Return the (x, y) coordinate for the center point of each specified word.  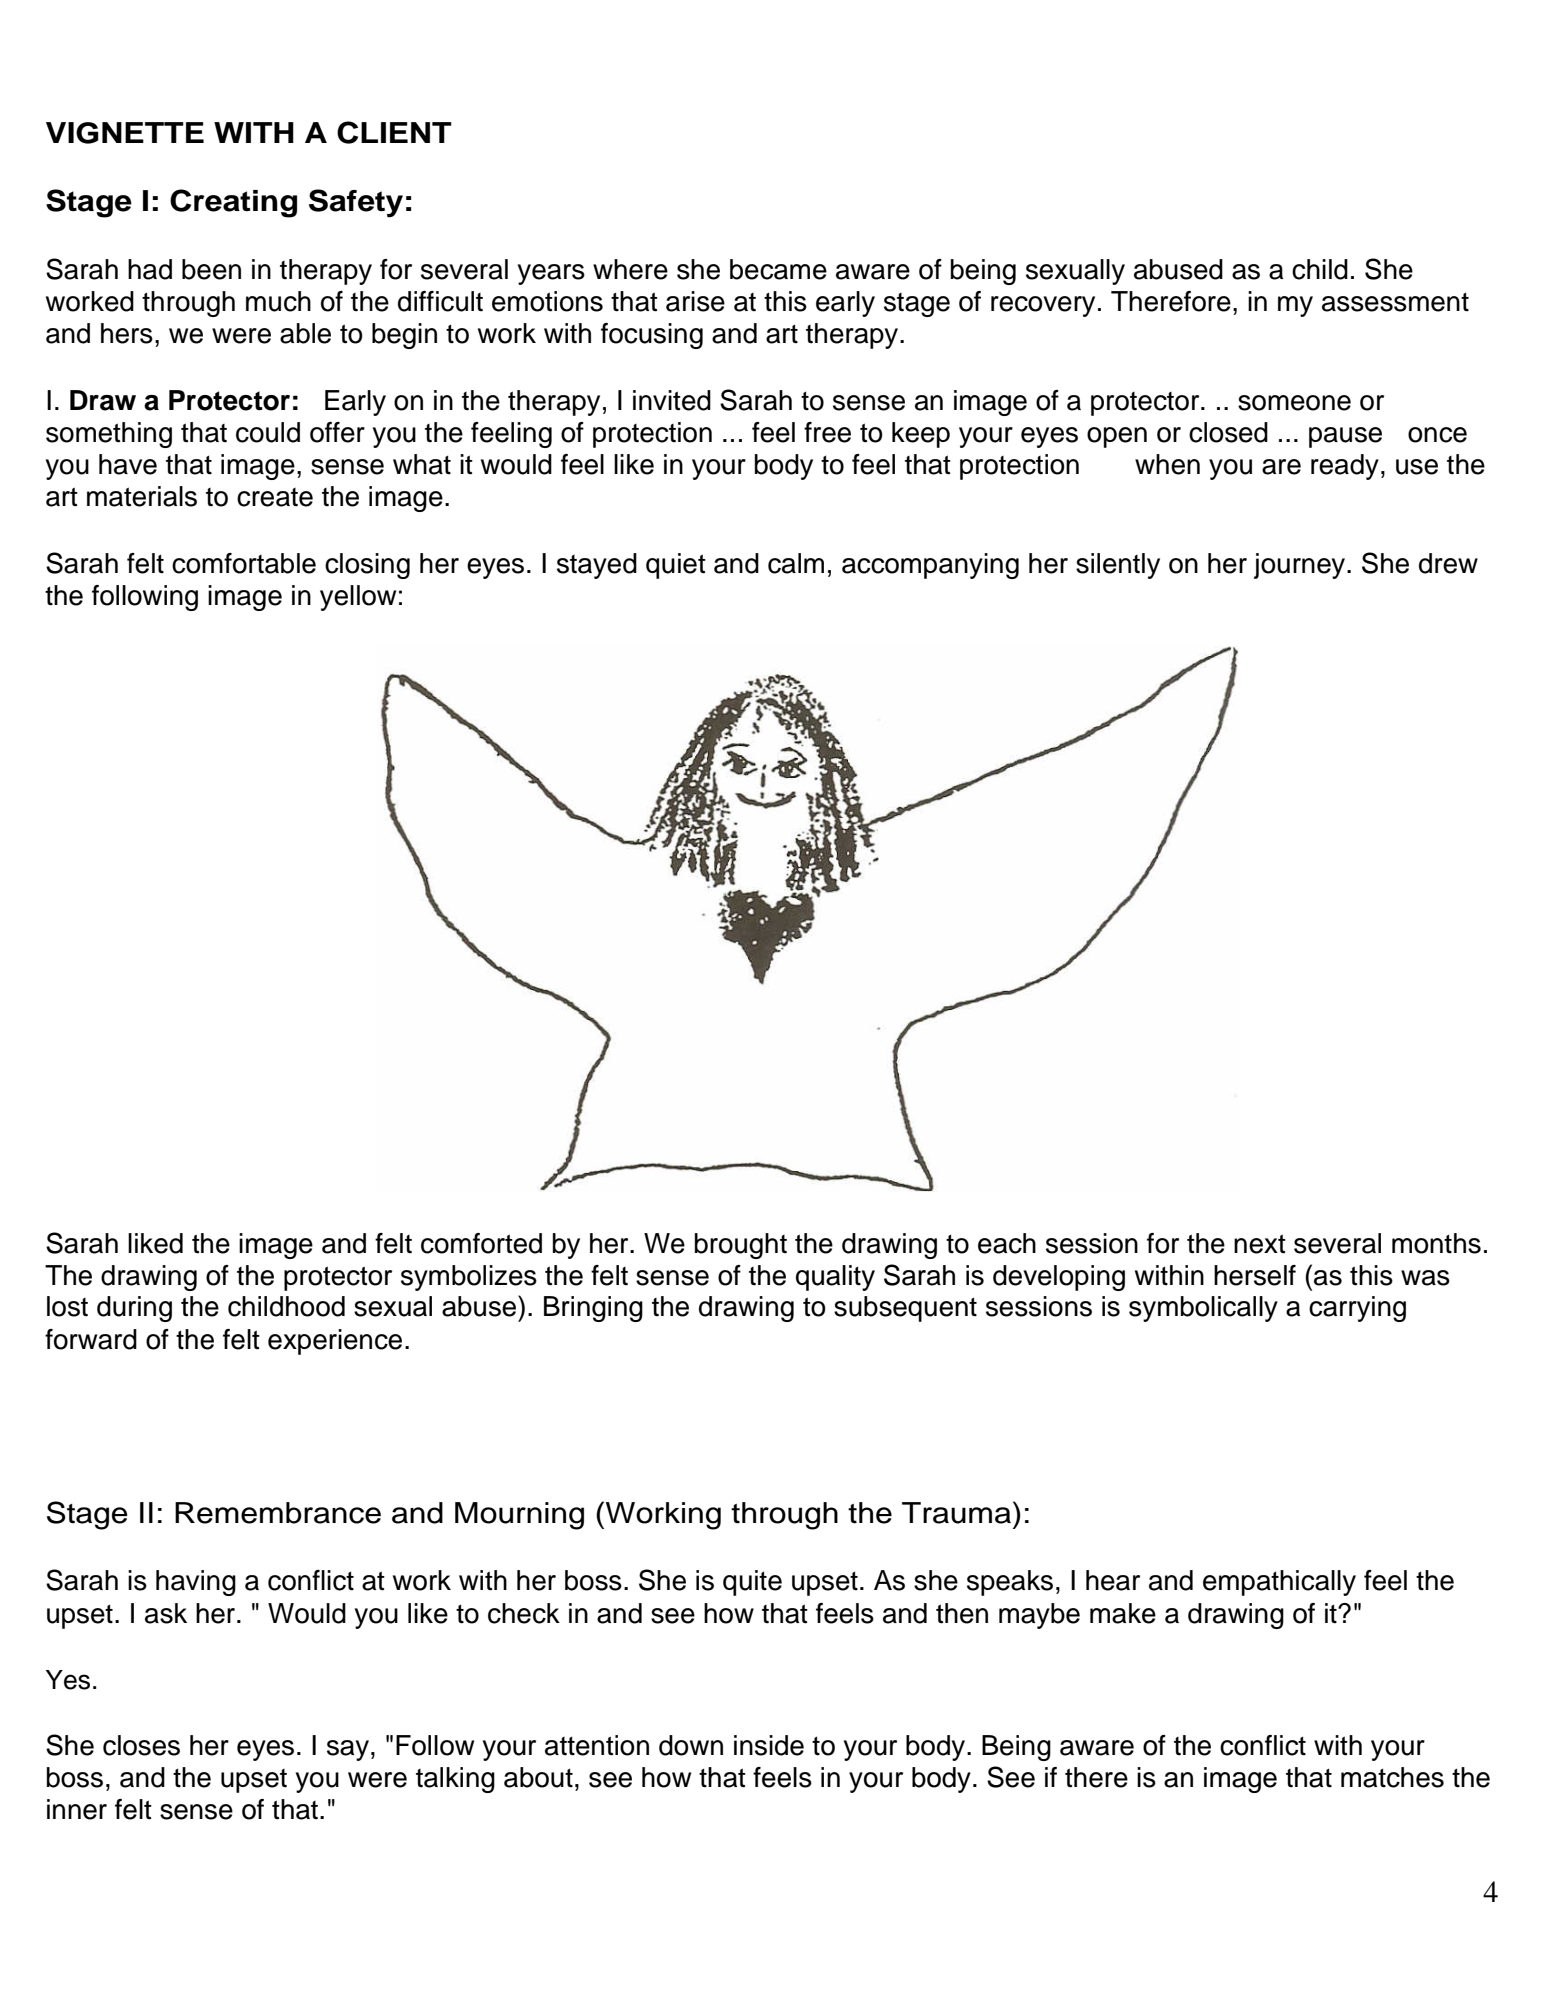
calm (796, 563)
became (778, 269)
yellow (358, 598)
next (1260, 1244)
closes (141, 1745)
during (134, 1309)
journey (1301, 566)
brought (741, 1246)
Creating (233, 203)
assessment (1395, 302)
